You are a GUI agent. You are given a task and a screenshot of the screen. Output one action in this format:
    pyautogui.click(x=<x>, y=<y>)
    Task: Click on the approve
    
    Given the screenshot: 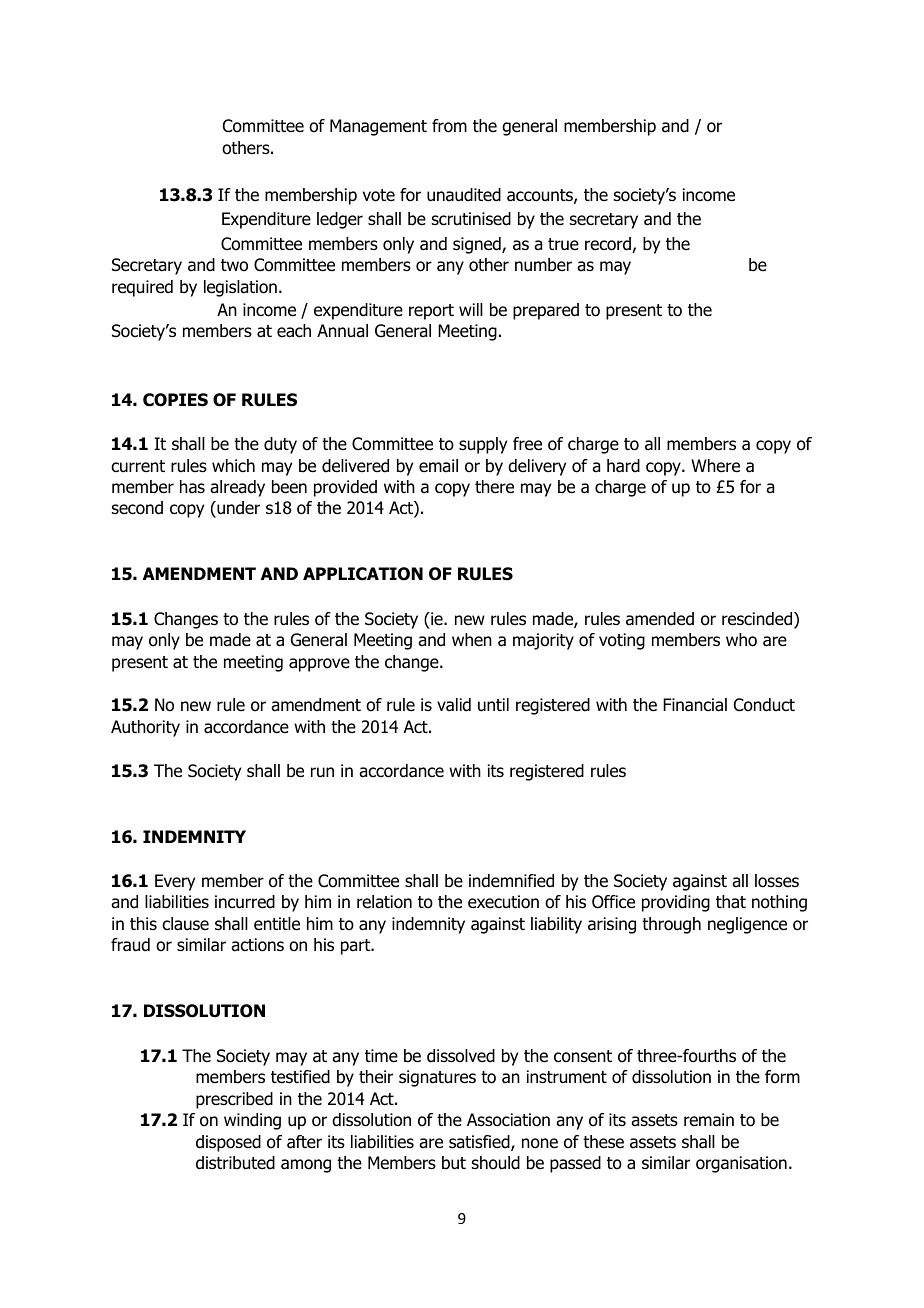 What is the action you would take?
    pyautogui.click(x=319, y=665)
